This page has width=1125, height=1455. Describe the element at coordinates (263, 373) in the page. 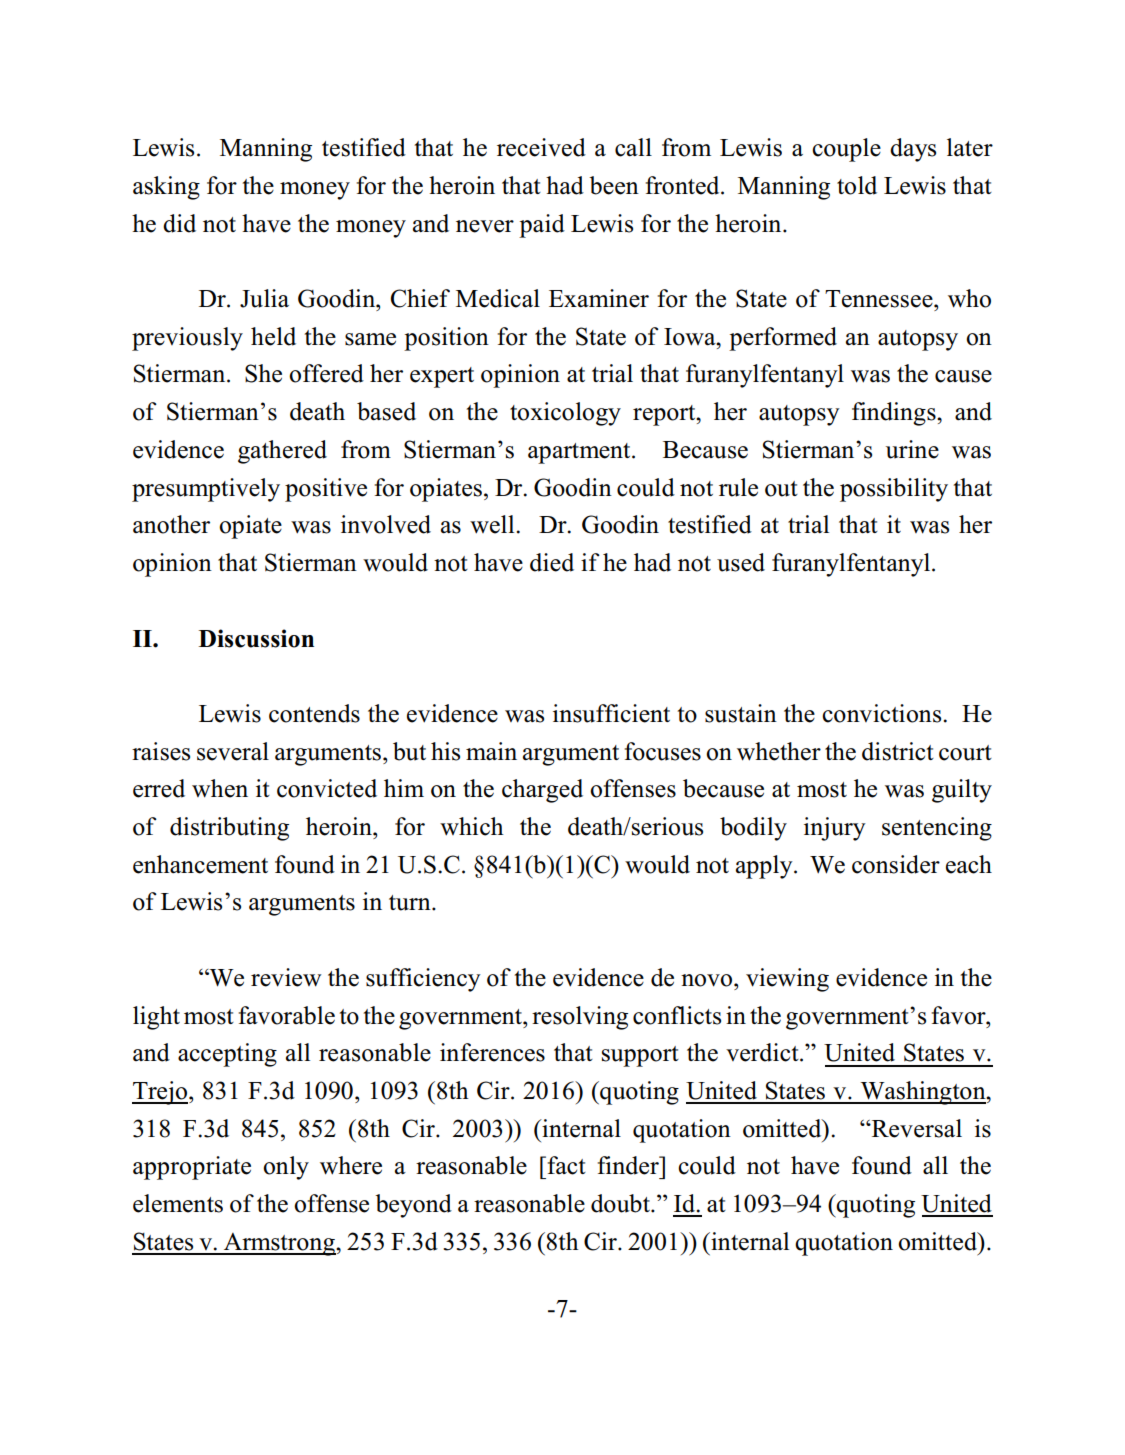

I see `She` at that location.
